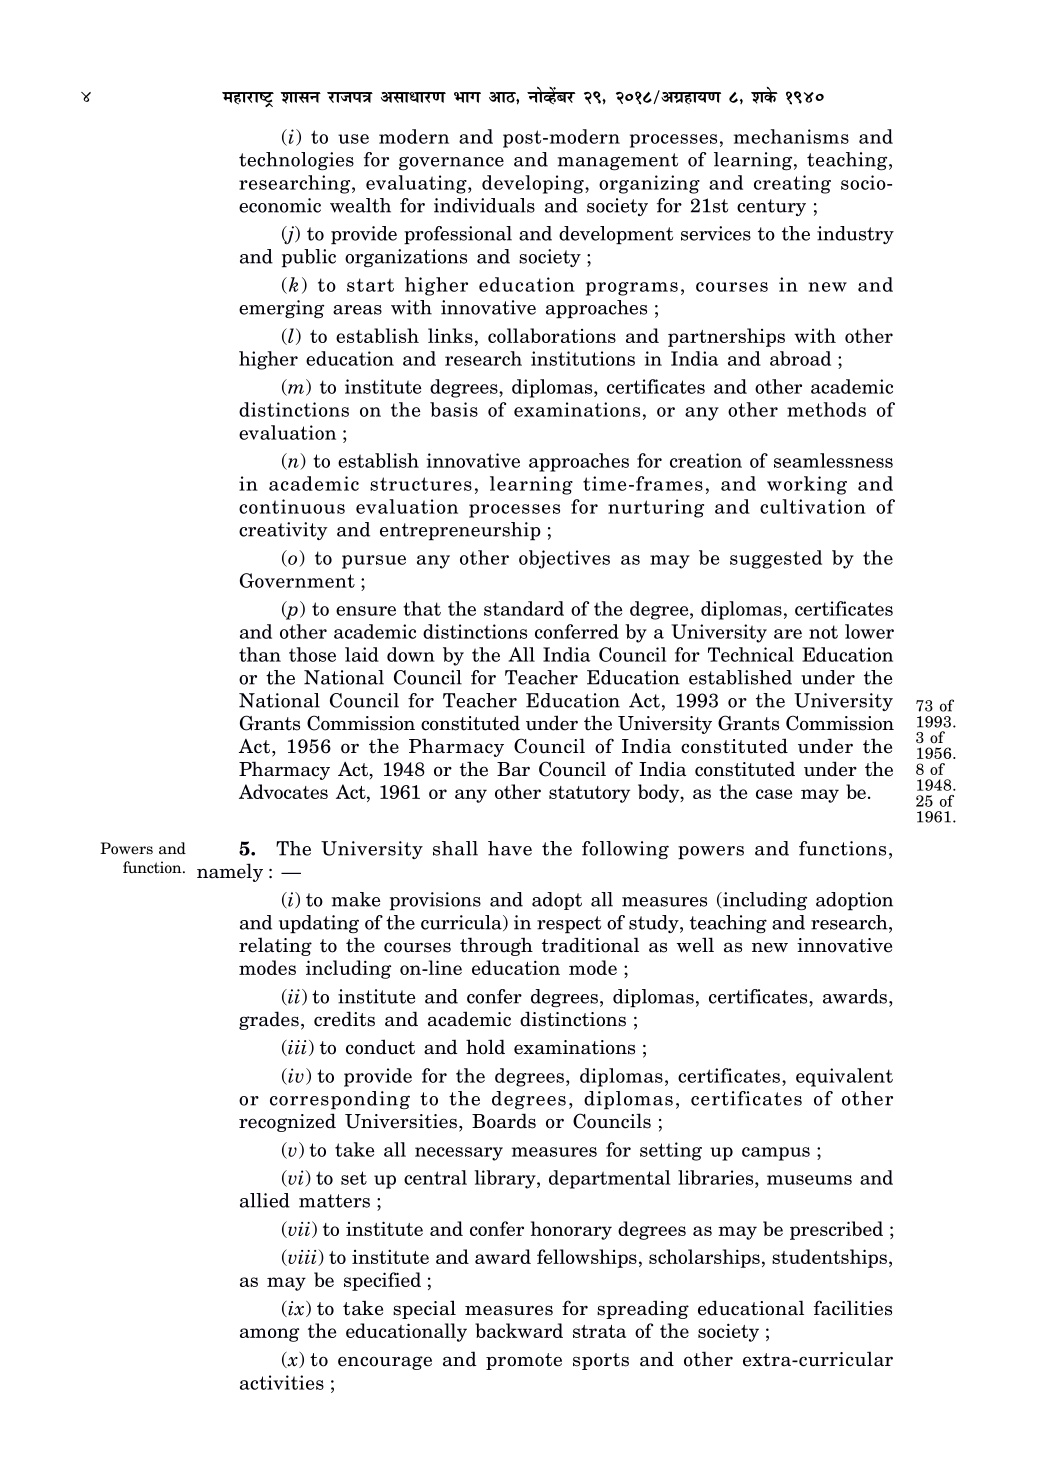 The image size is (1049, 1483). I want to click on technologies, so click(296, 161).
